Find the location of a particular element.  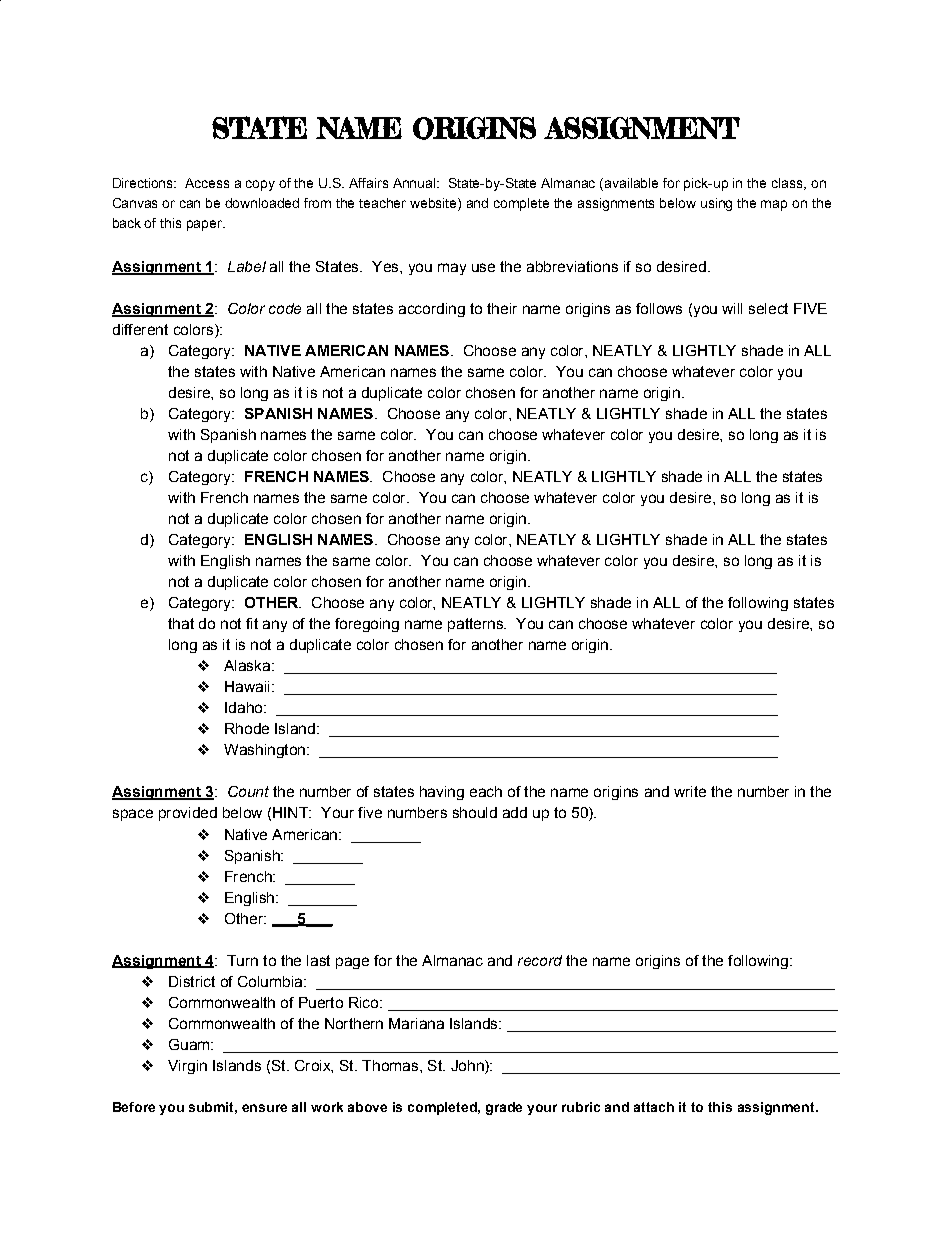

write is located at coordinates (690, 791).
